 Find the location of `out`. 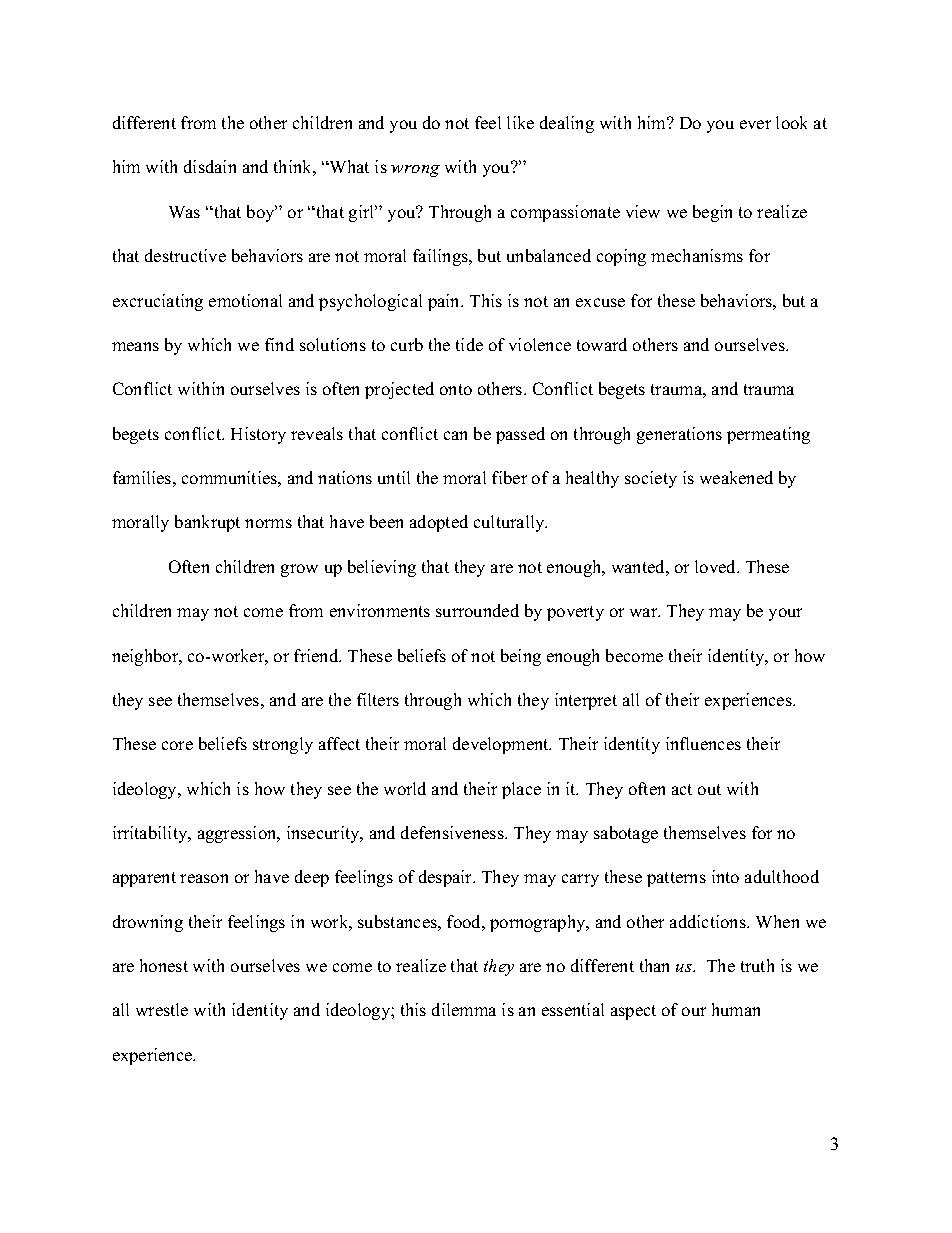

out is located at coordinates (709, 789).
